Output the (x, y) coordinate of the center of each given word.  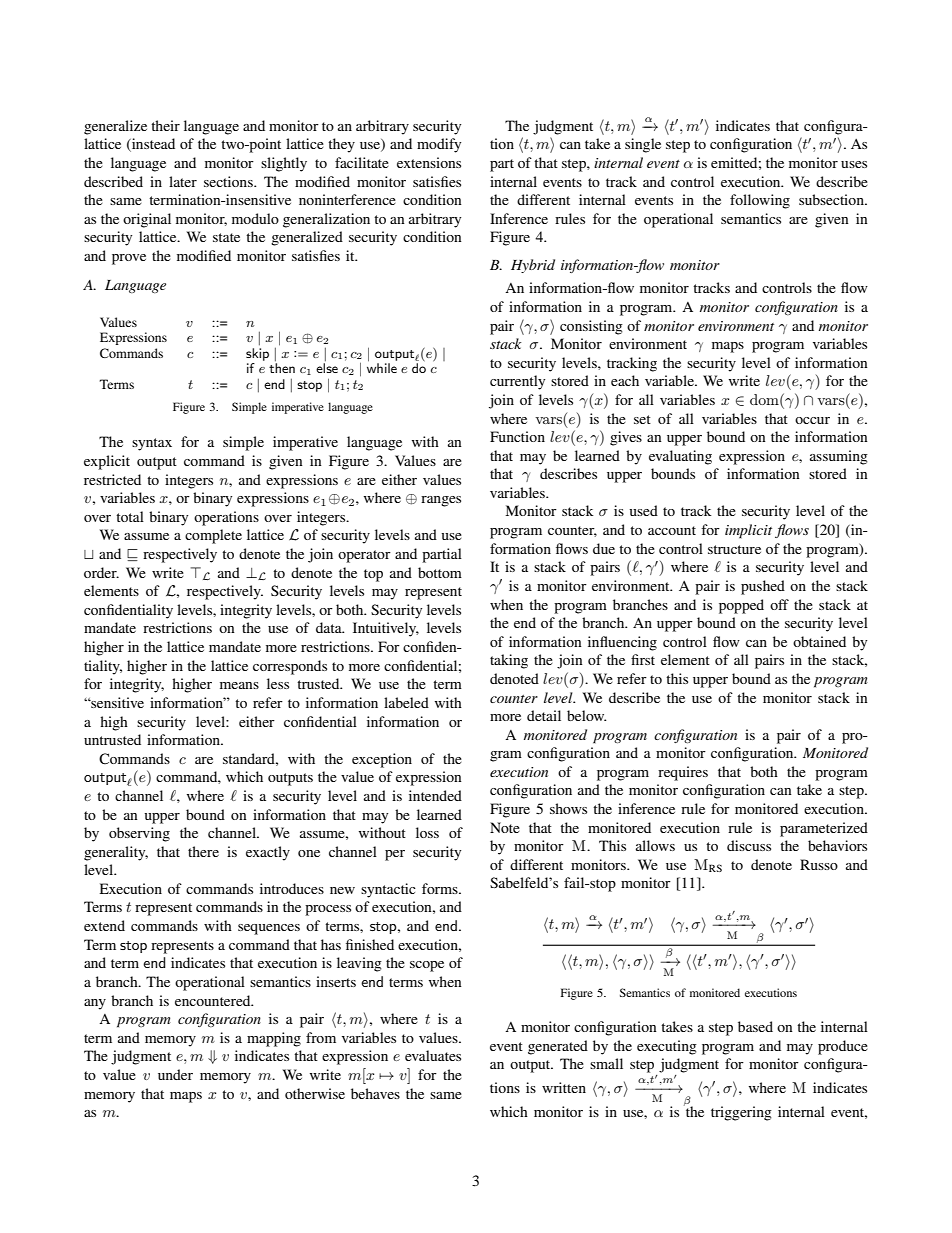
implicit (748, 531)
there (203, 851)
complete (213, 536)
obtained (819, 641)
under (175, 1074)
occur (812, 420)
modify (439, 145)
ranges (441, 501)
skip (257, 354)
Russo (819, 864)
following (760, 201)
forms (441, 888)
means (239, 685)
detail (544, 715)
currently (517, 382)
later (183, 181)
